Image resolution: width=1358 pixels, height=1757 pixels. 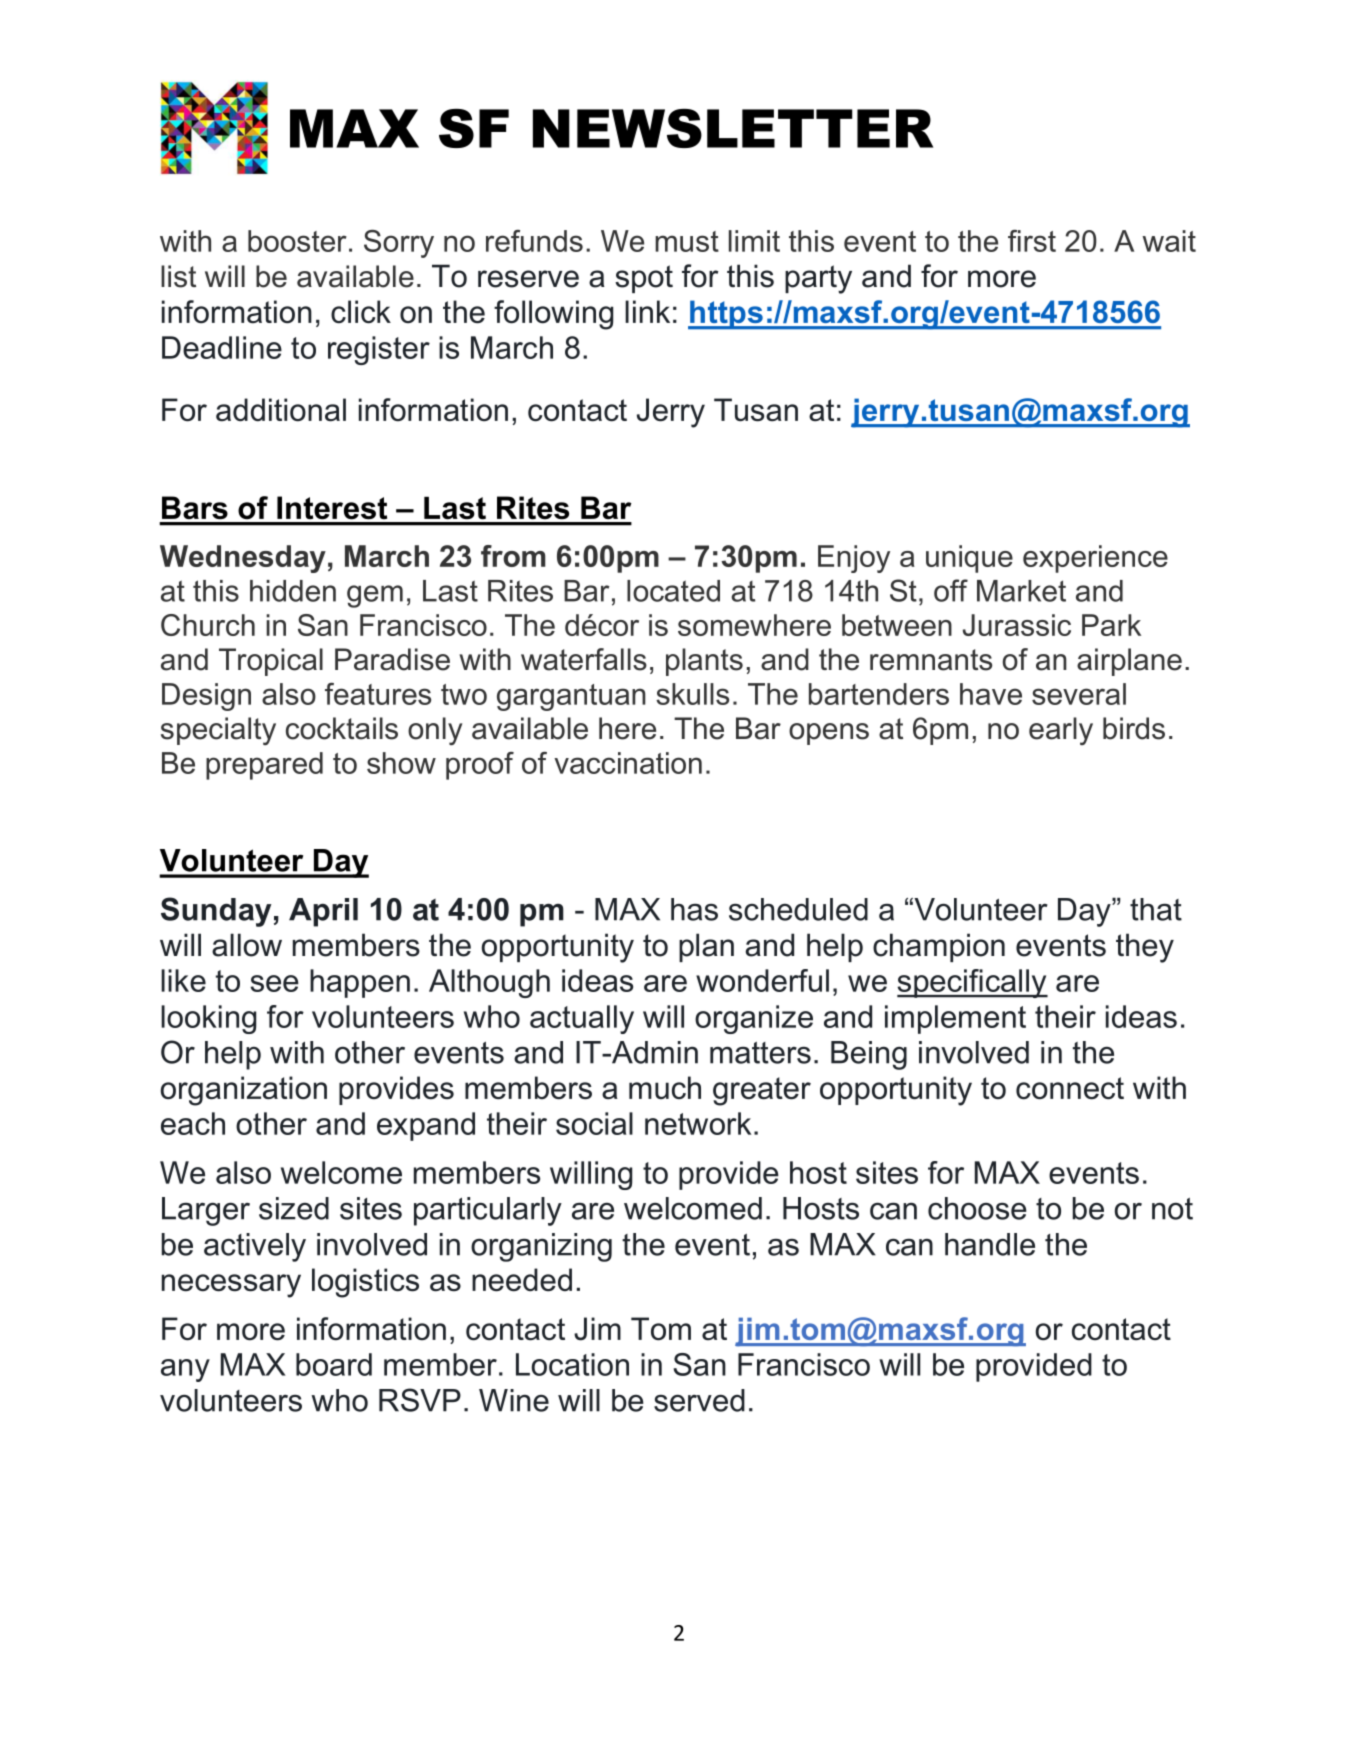 What do you see at coordinates (665, 1087) in the image?
I see `much` at bounding box center [665, 1087].
